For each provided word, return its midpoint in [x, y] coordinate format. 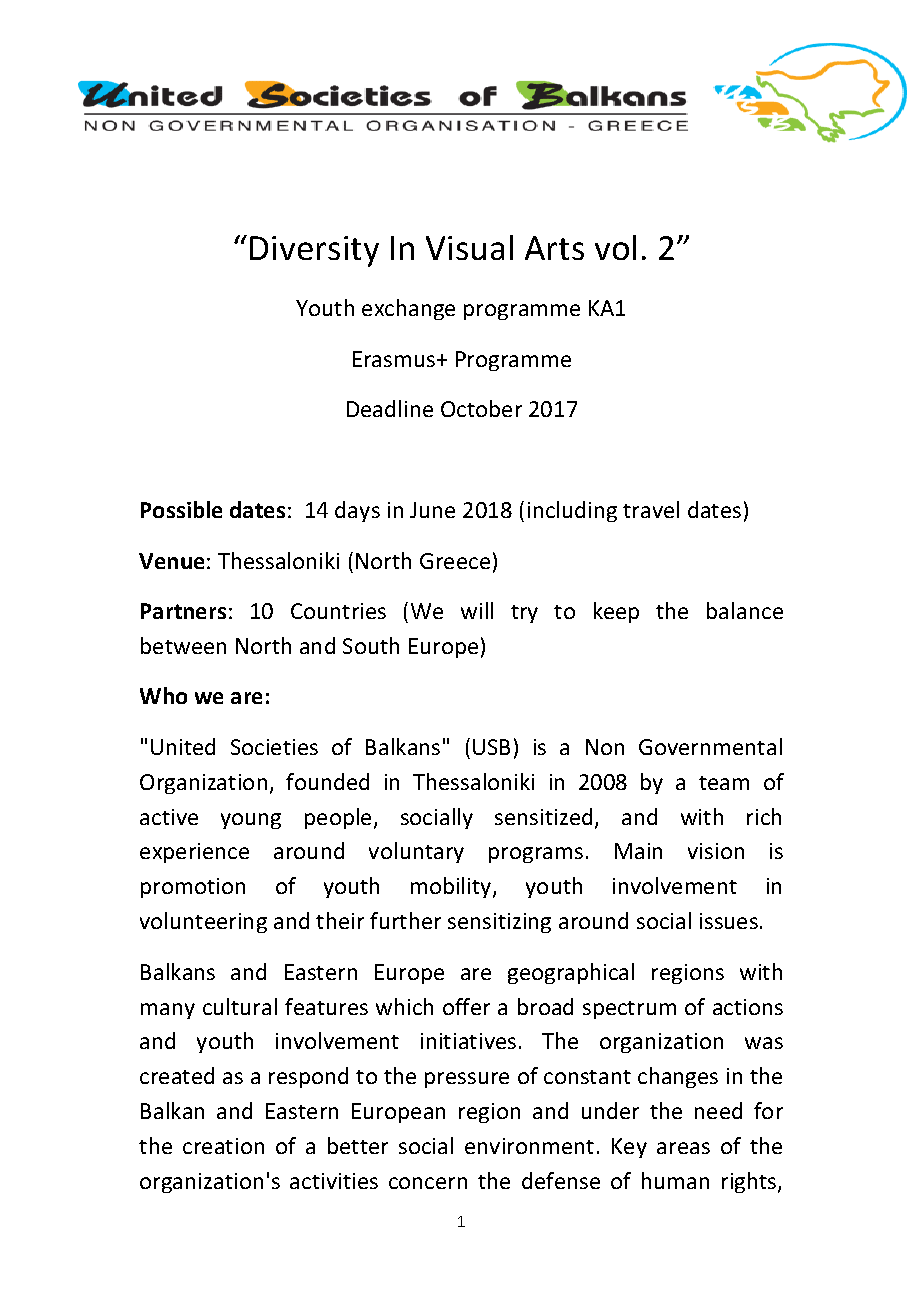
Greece [455, 561]
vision [716, 851]
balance [745, 610]
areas [683, 1148]
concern [428, 1183]
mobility [452, 887]
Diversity [314, 251]
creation [223, 1146]
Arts [554, 248]
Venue [171, 561]
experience [194, 853]
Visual [469, 247]
